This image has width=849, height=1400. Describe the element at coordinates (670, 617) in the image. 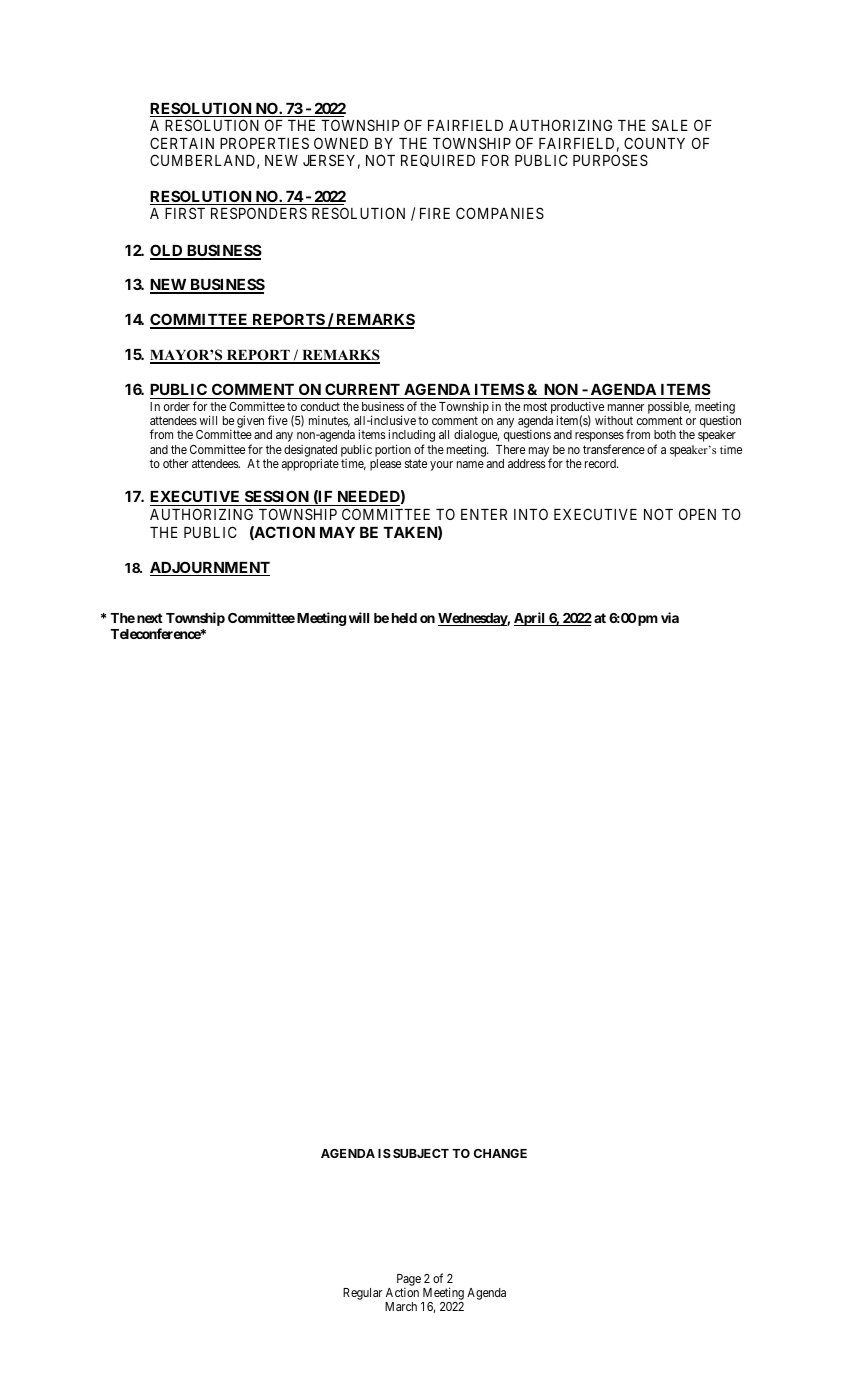

I see `via` at that location.
